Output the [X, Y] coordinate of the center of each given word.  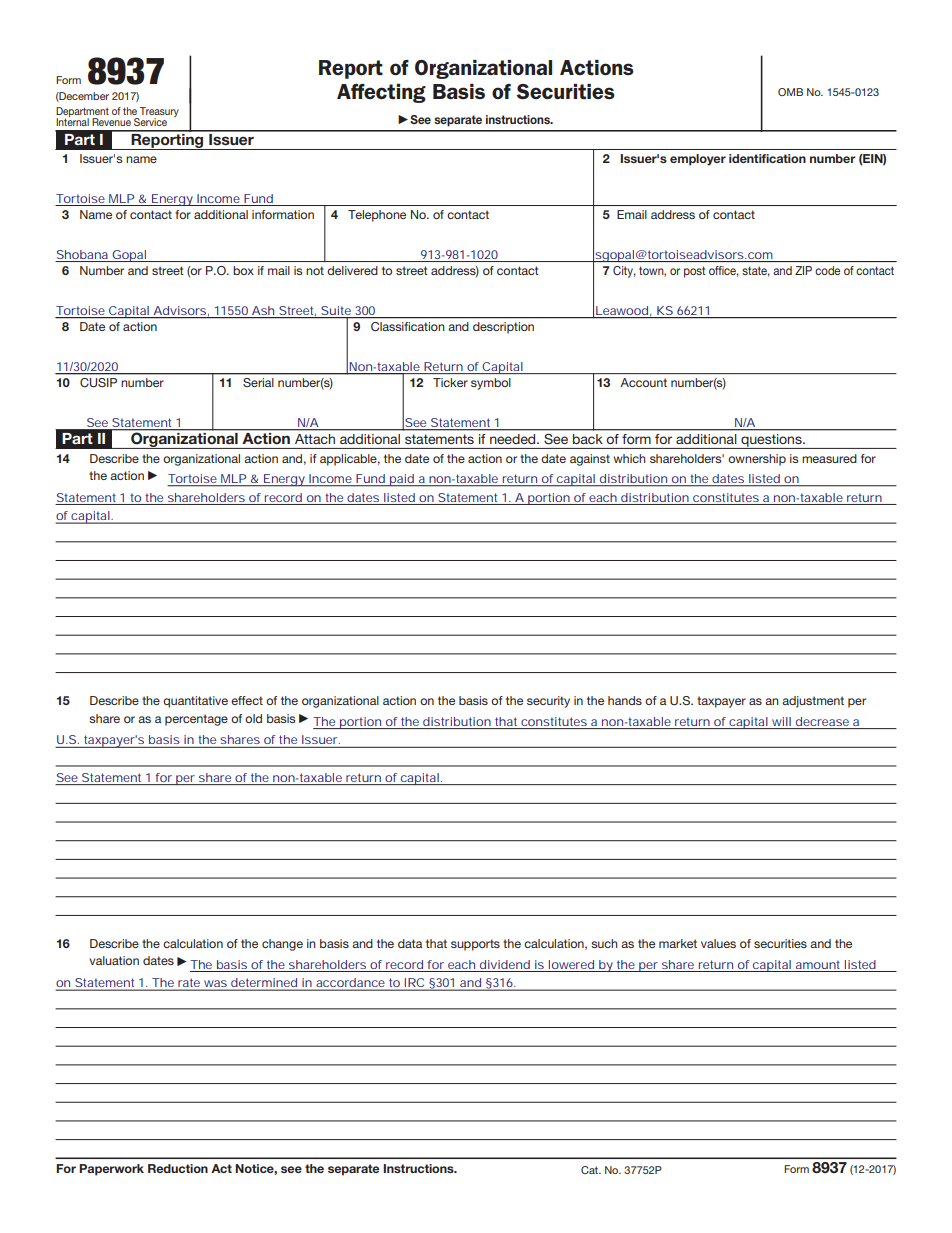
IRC [415, 984]
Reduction [178, 1168]
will [781, 721]
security [548, 702]
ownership [757, 460]
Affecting [381, 93]
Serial [258, 382]
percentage [196, 720]
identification [767, 158]
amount [818, 964]
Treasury [158, 113]
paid [402, 480]
